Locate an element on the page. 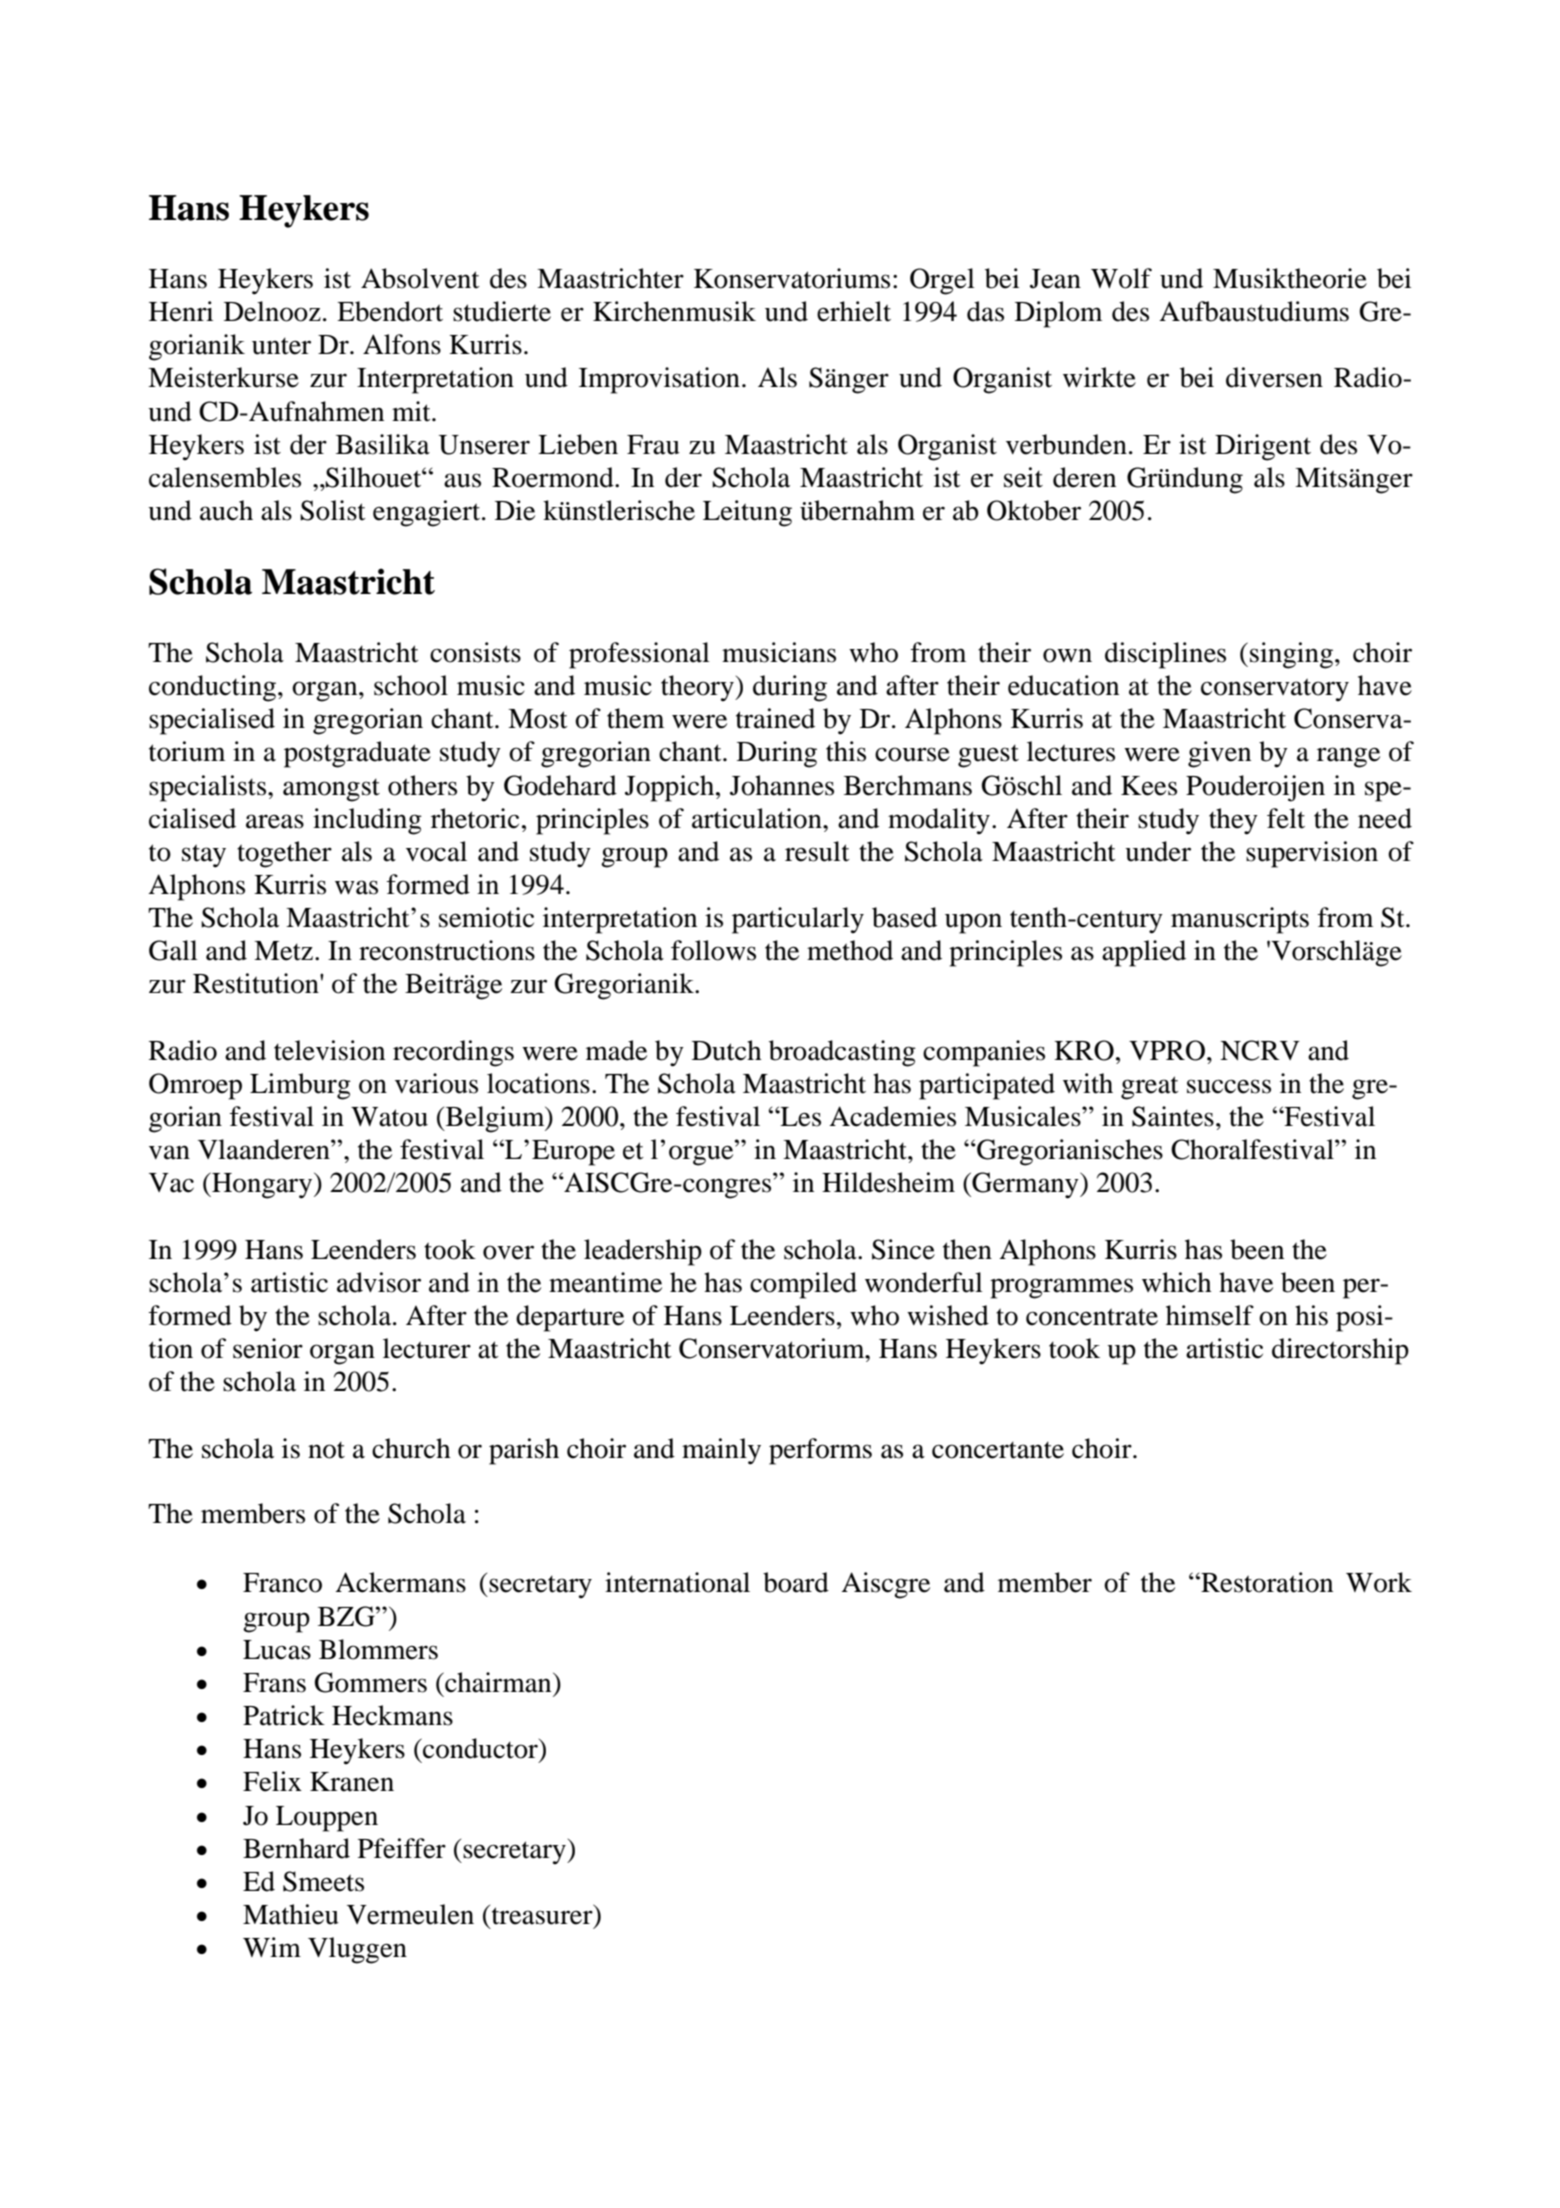 The width and height of the document is (1560, 2208). together is located at coordinates (284, 854).
